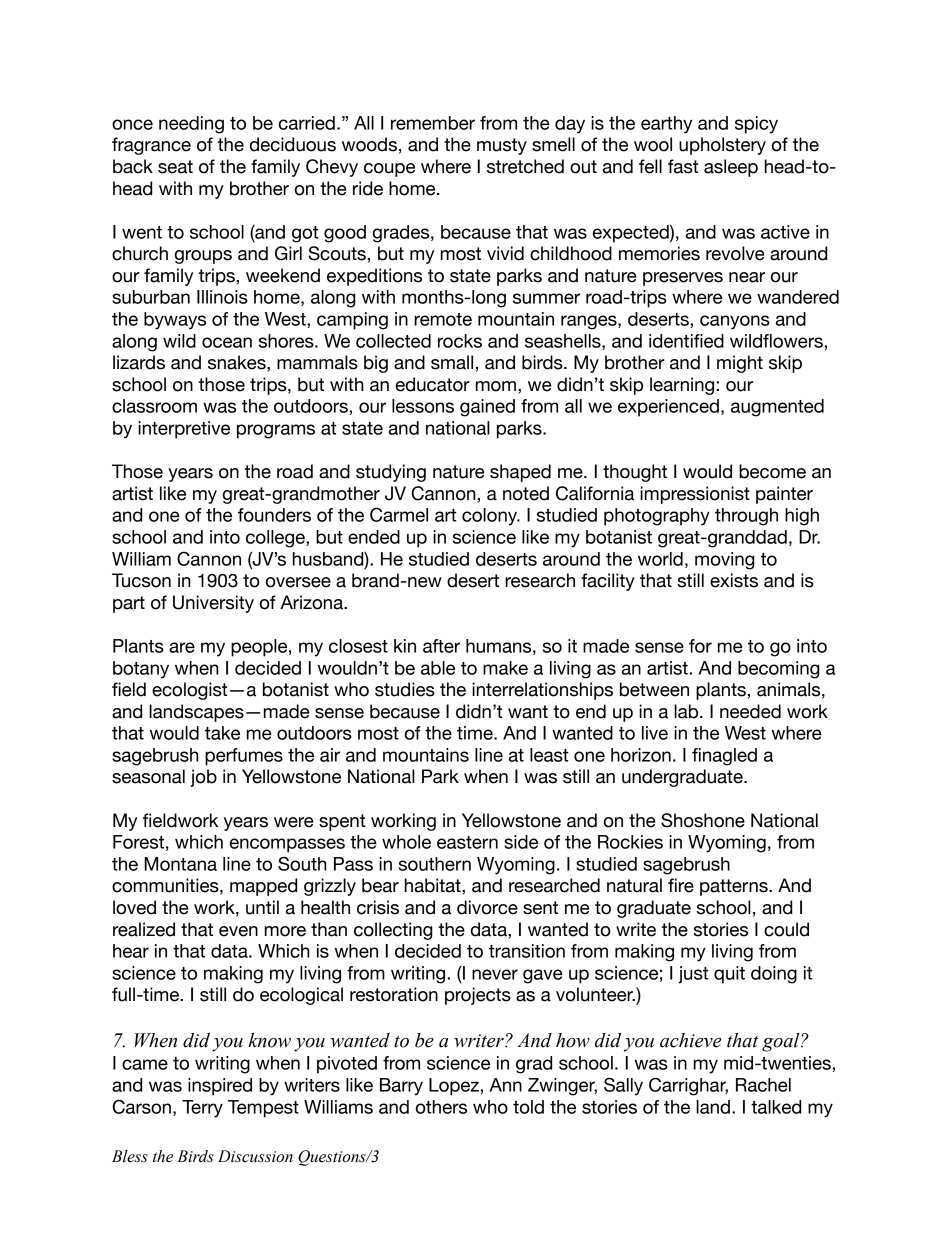 Image resolution: width=952 pixels, height=1233 pixels. What do you see at coordinates (175, 167) in the image?
I see `seat` at bounding box center [175, 167].
